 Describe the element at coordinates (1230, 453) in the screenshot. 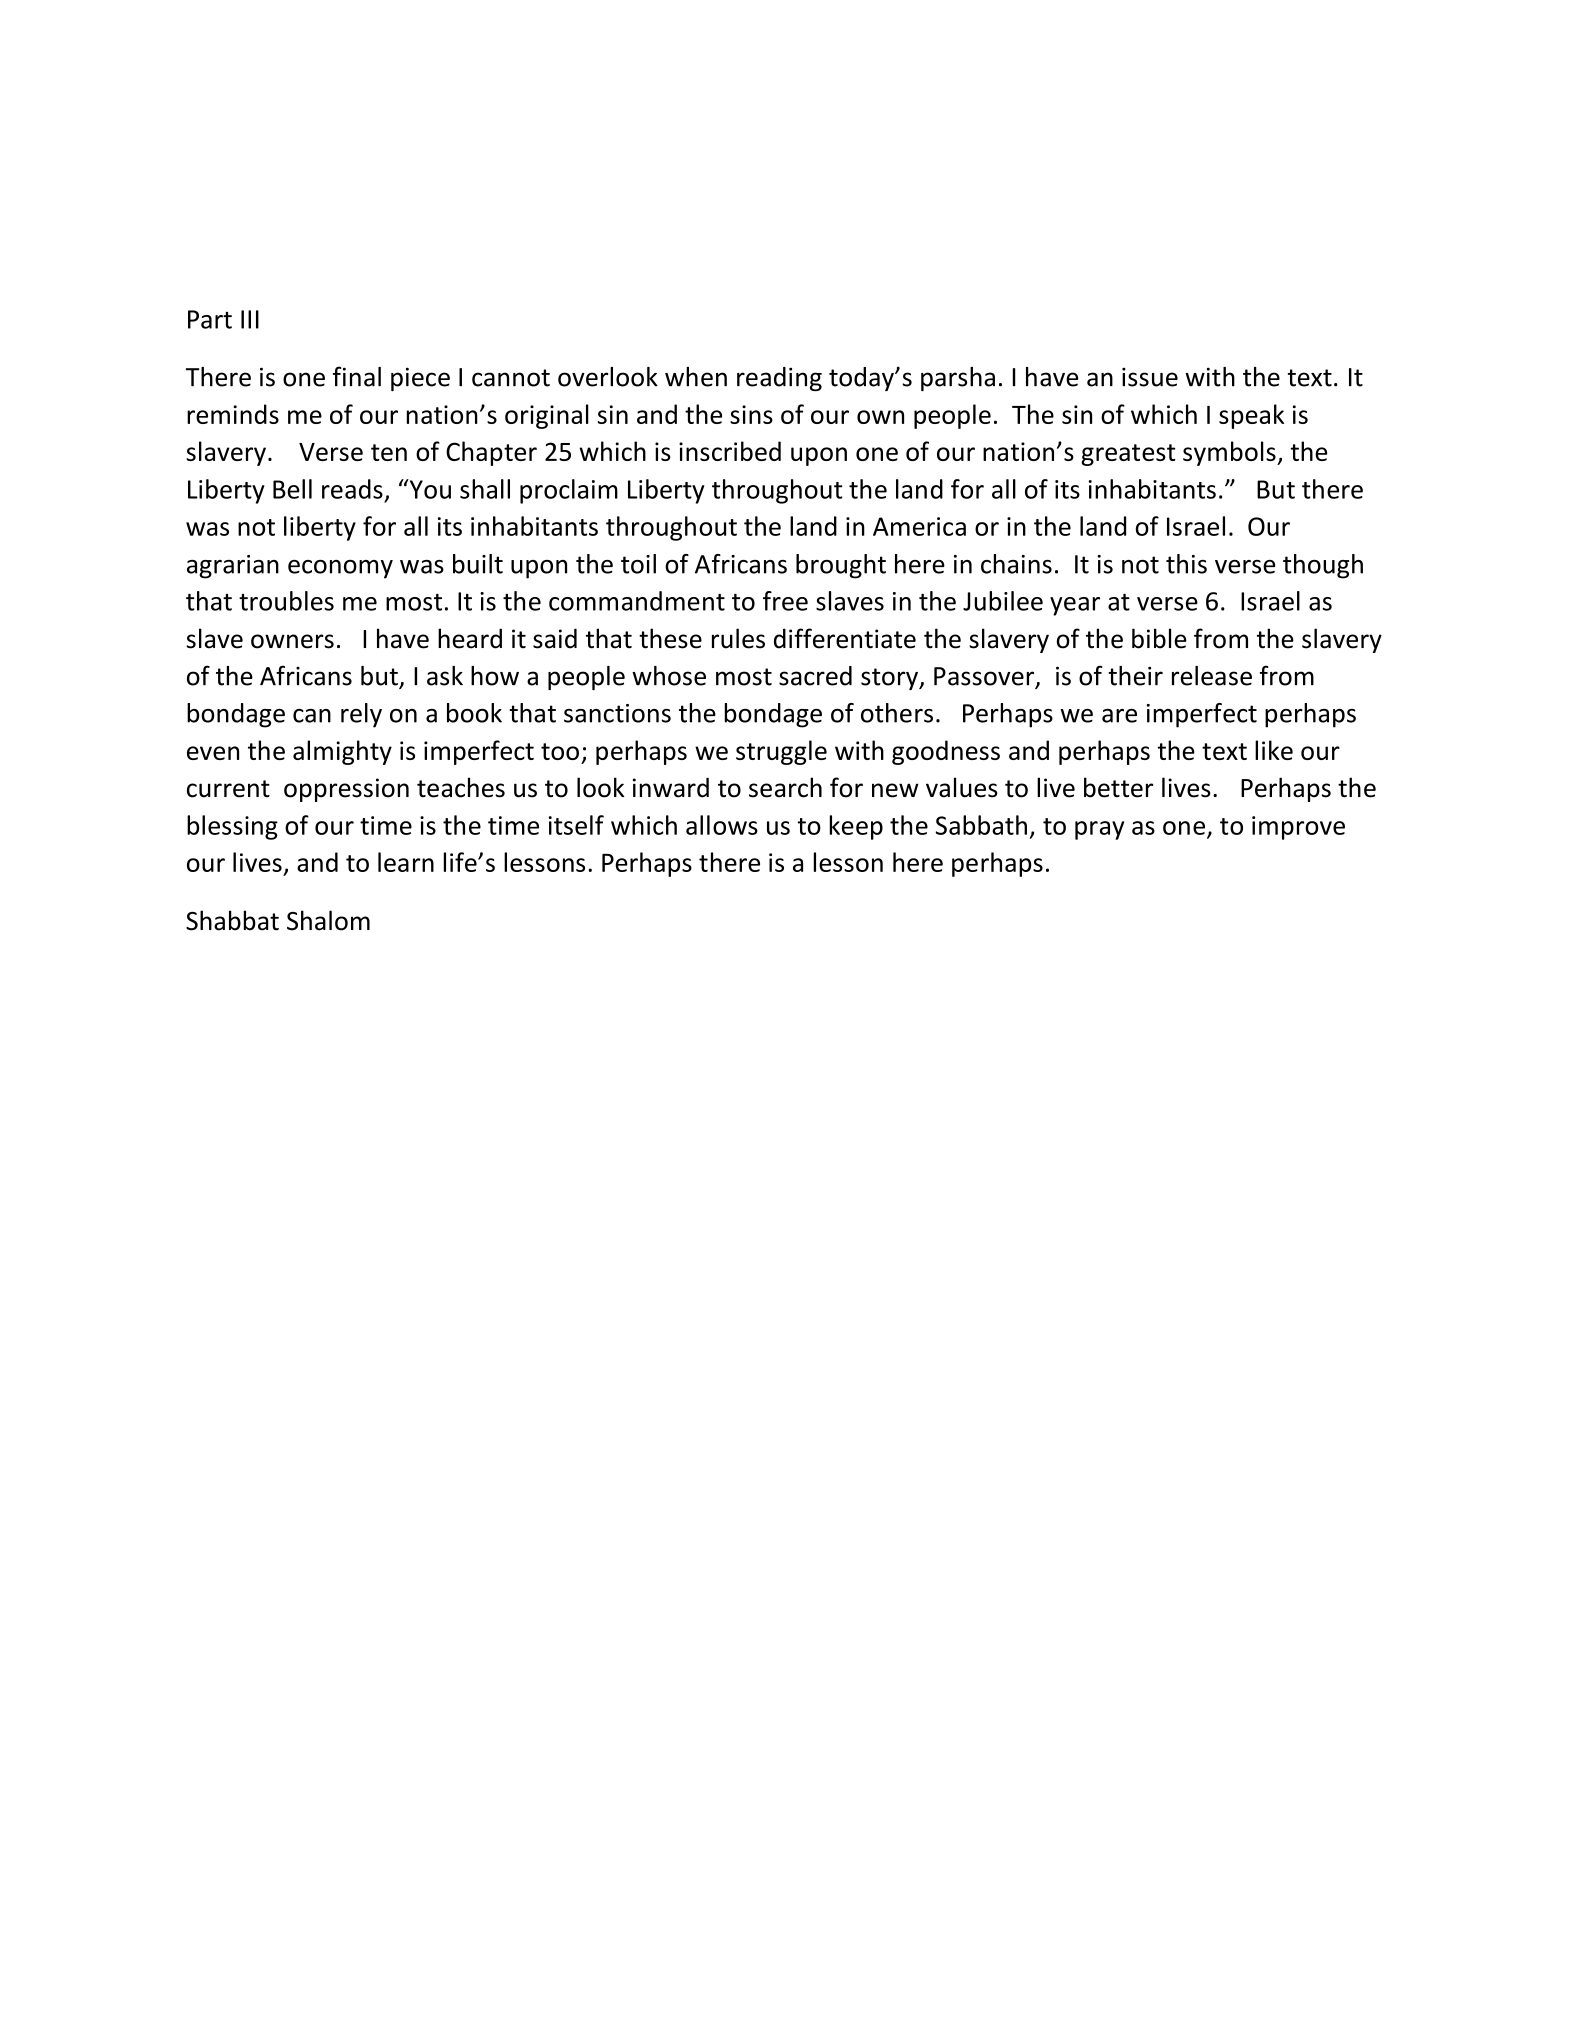

I see `symbols` at that location.
